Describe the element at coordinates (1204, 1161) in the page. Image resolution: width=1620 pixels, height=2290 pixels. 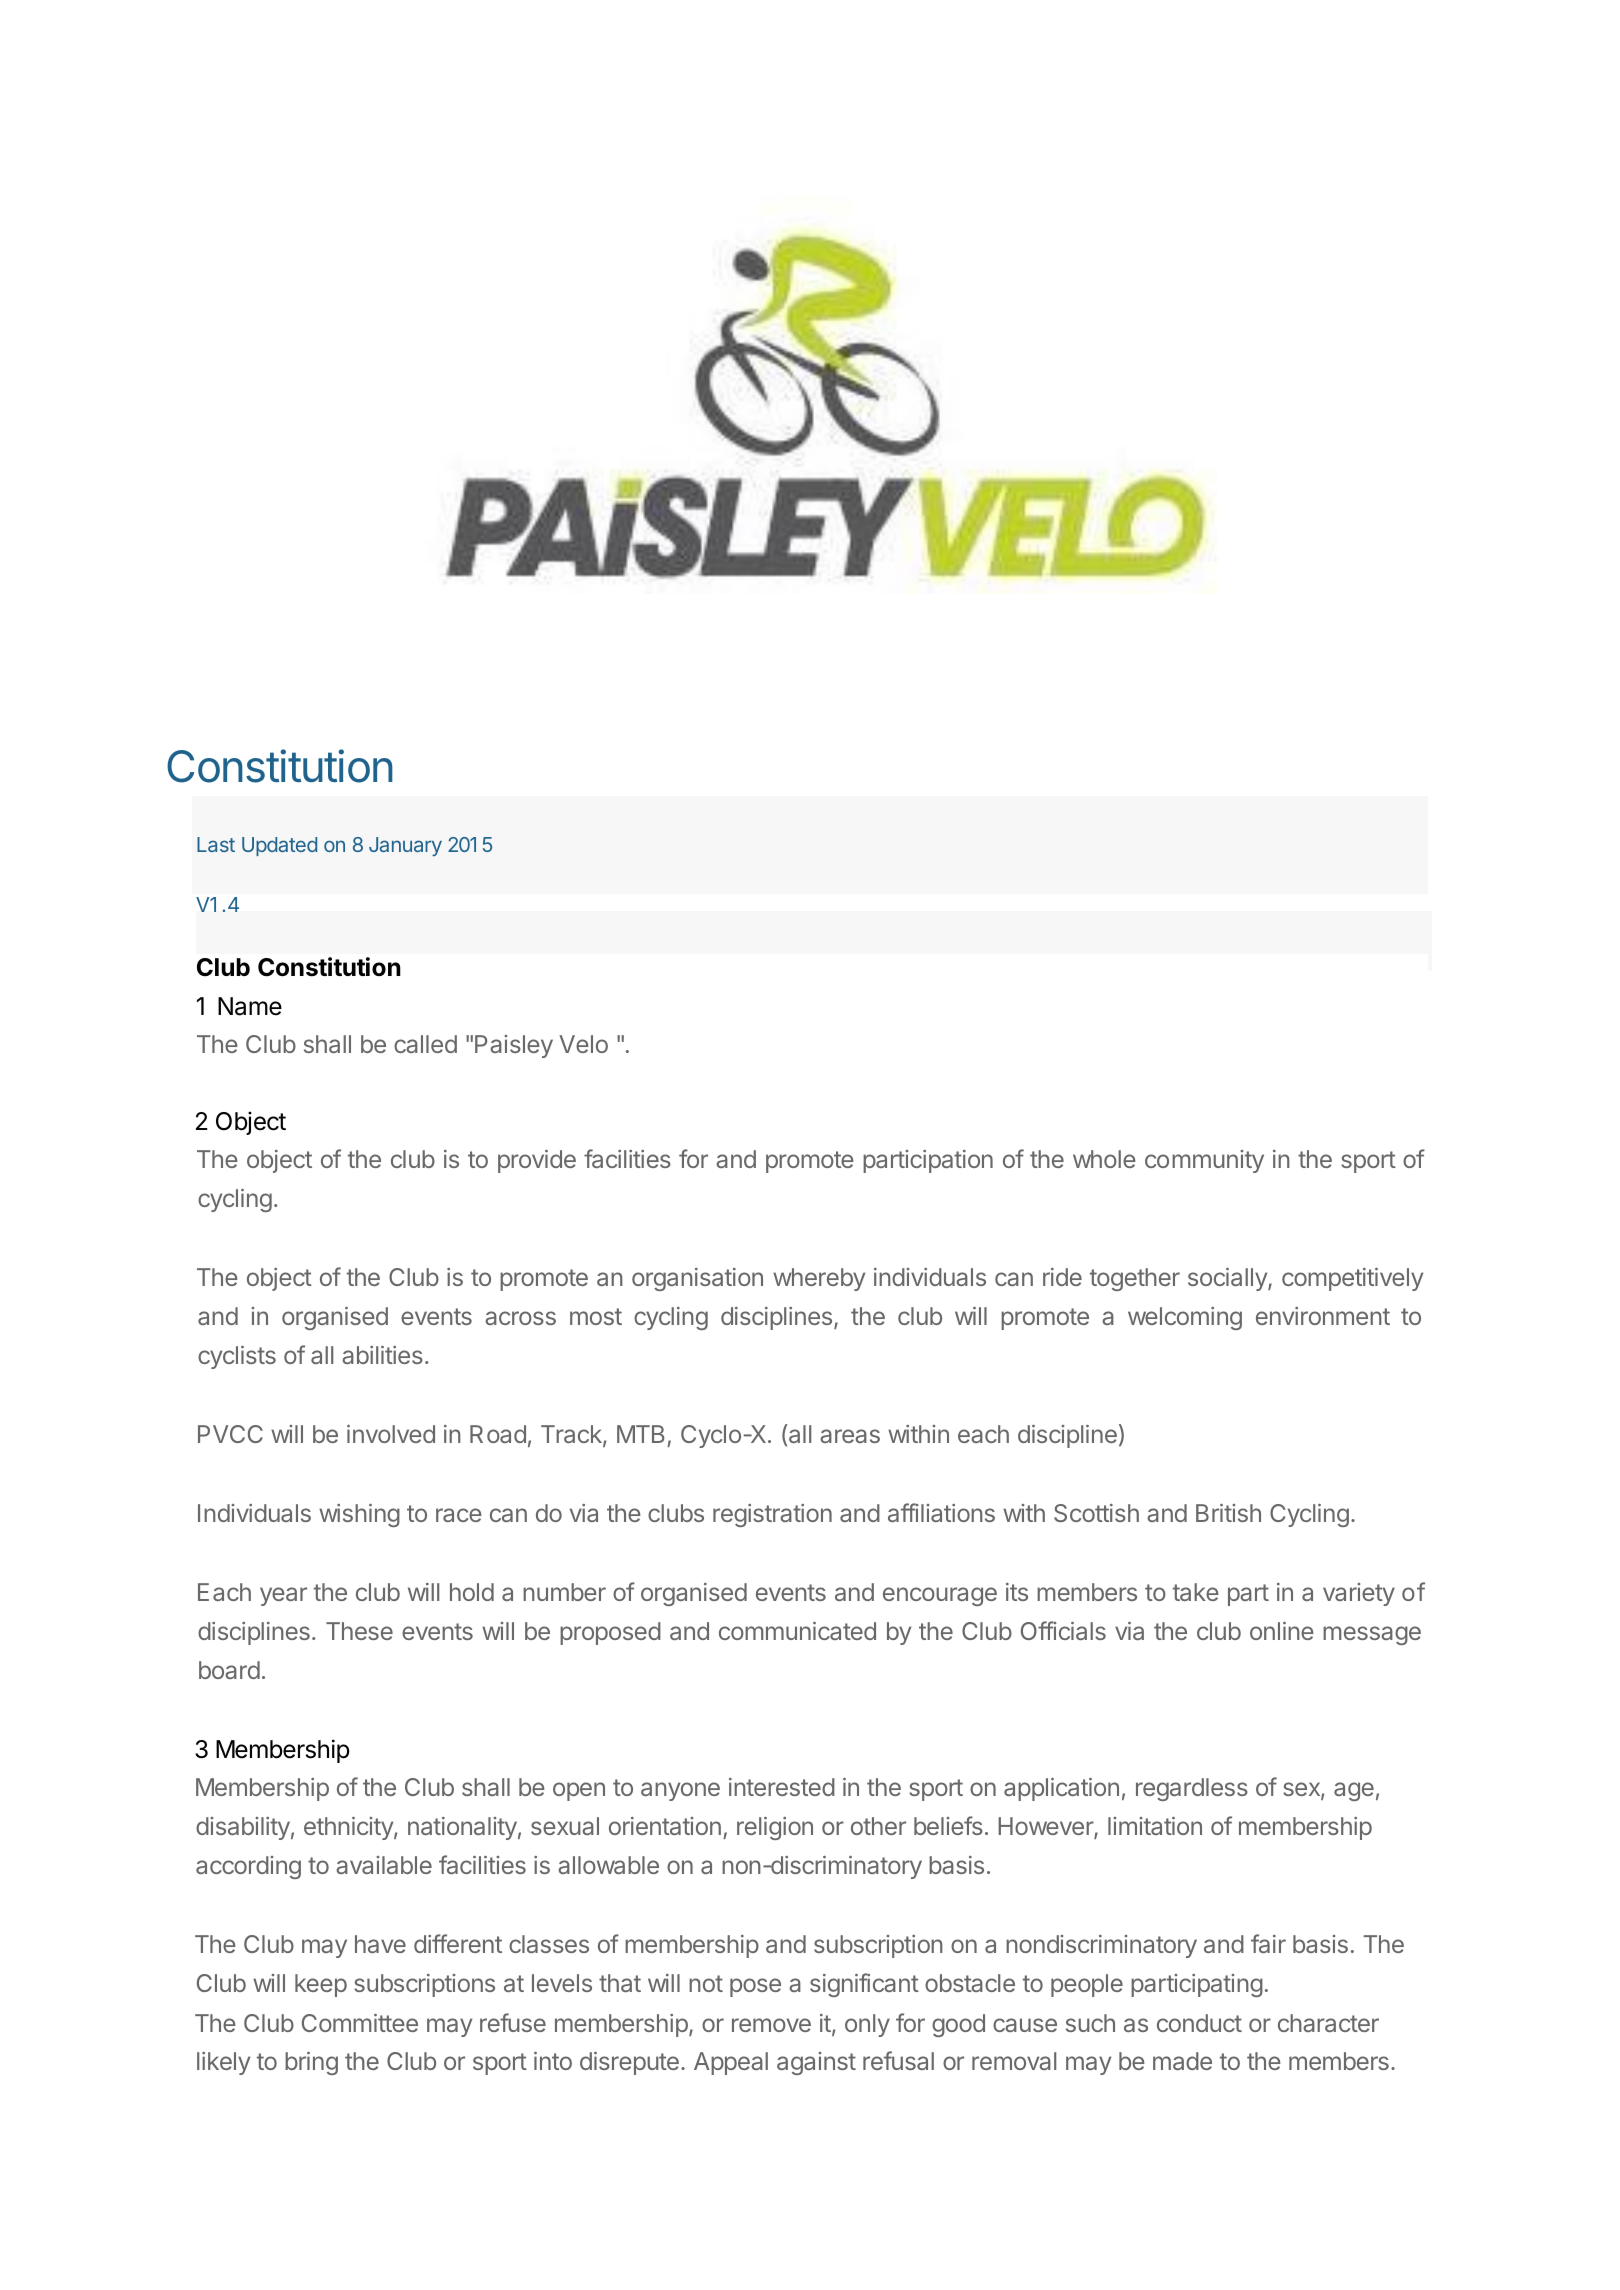
I see `community` at that location.
